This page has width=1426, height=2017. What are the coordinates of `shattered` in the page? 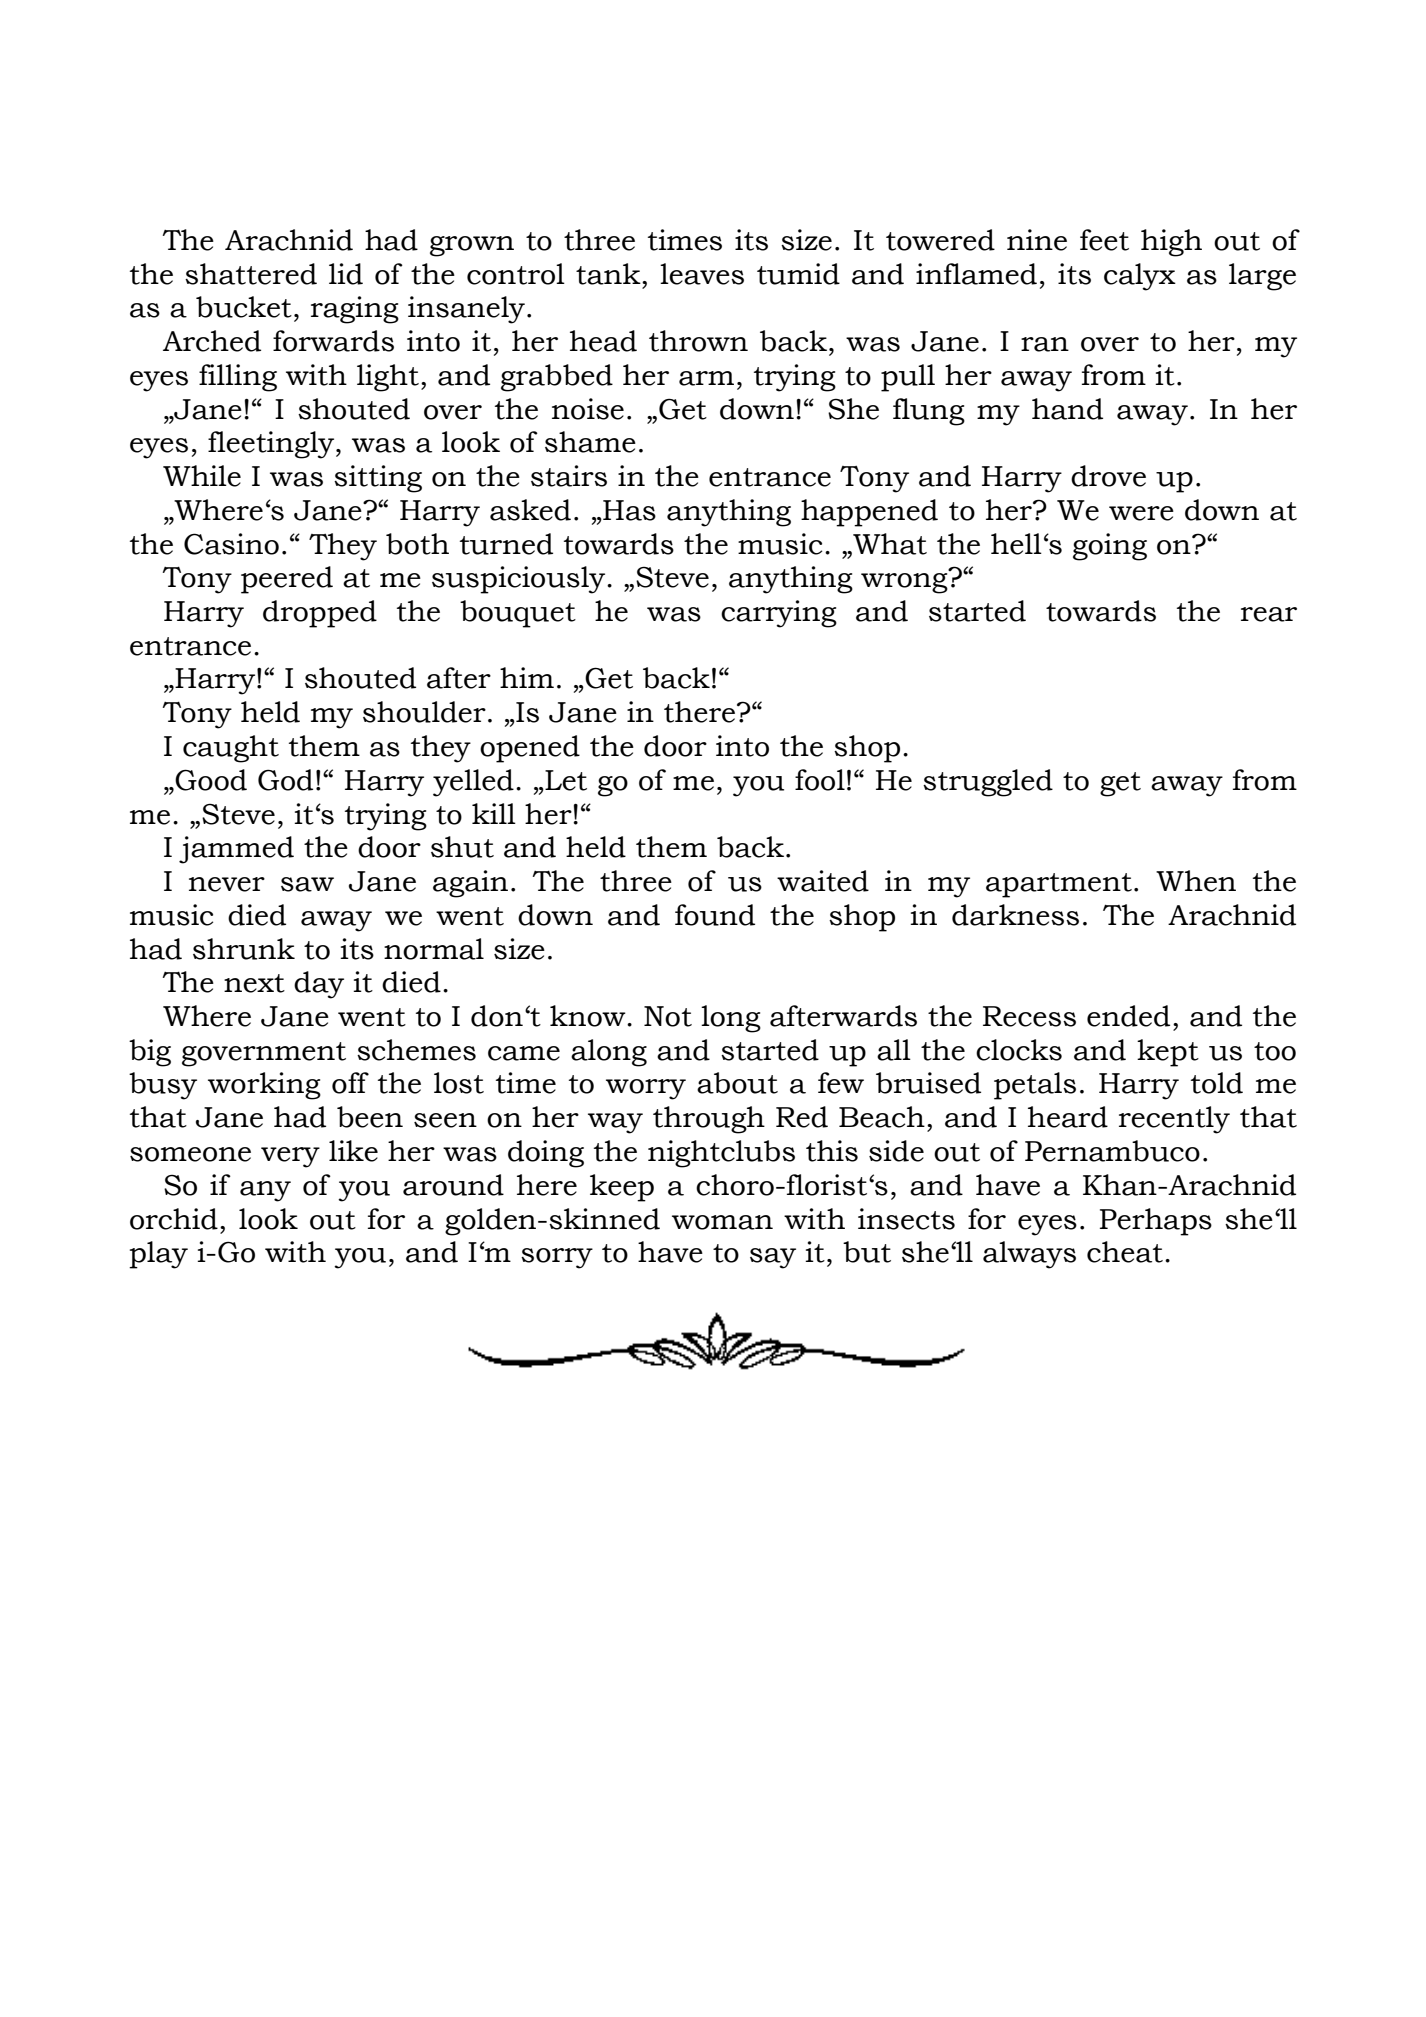 It's located at (251, 274).
